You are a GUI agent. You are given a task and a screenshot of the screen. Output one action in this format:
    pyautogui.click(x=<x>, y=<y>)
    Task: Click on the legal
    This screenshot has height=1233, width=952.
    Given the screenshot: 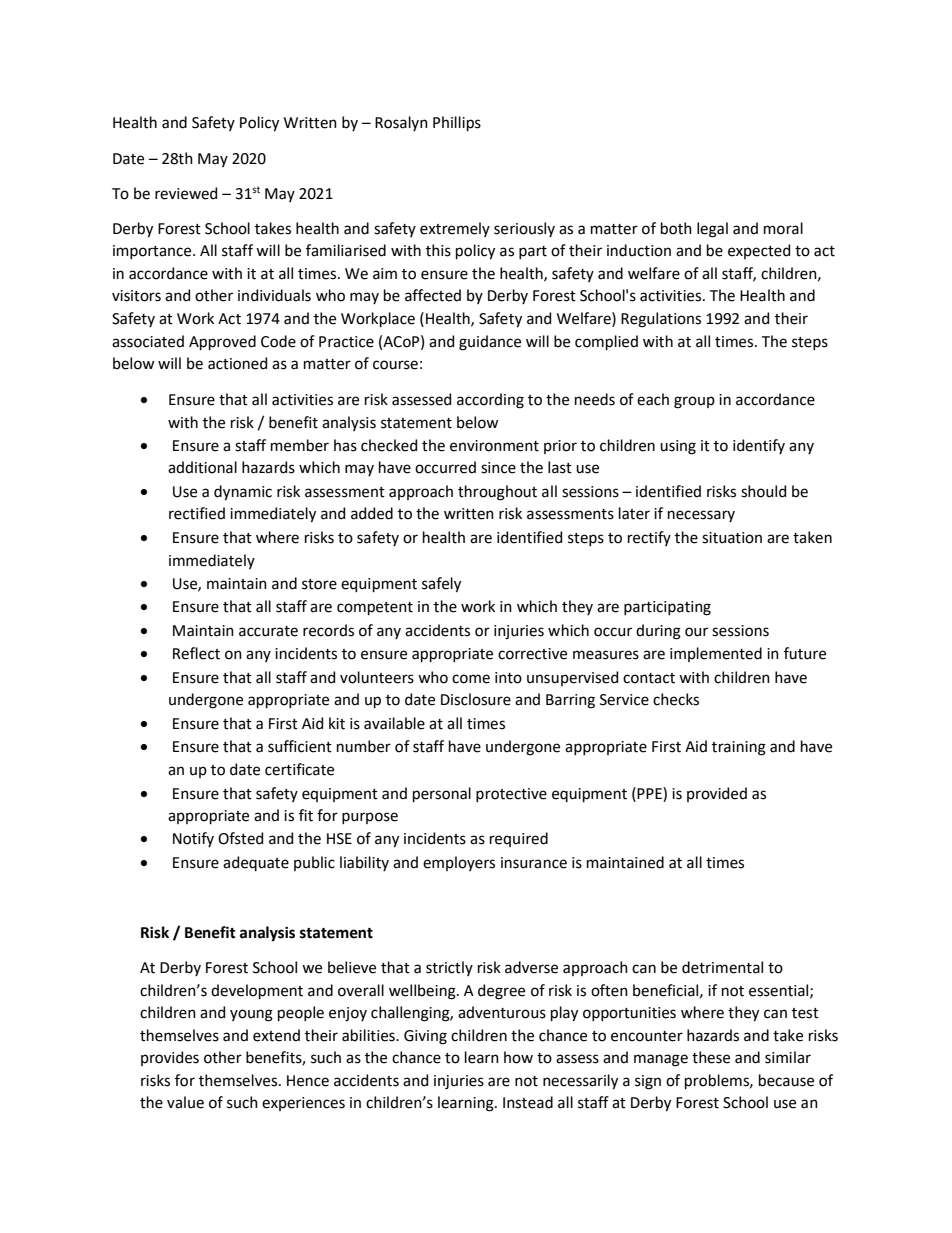 What is the action you would take?
    pyautogui.click(x=712, y=230)
